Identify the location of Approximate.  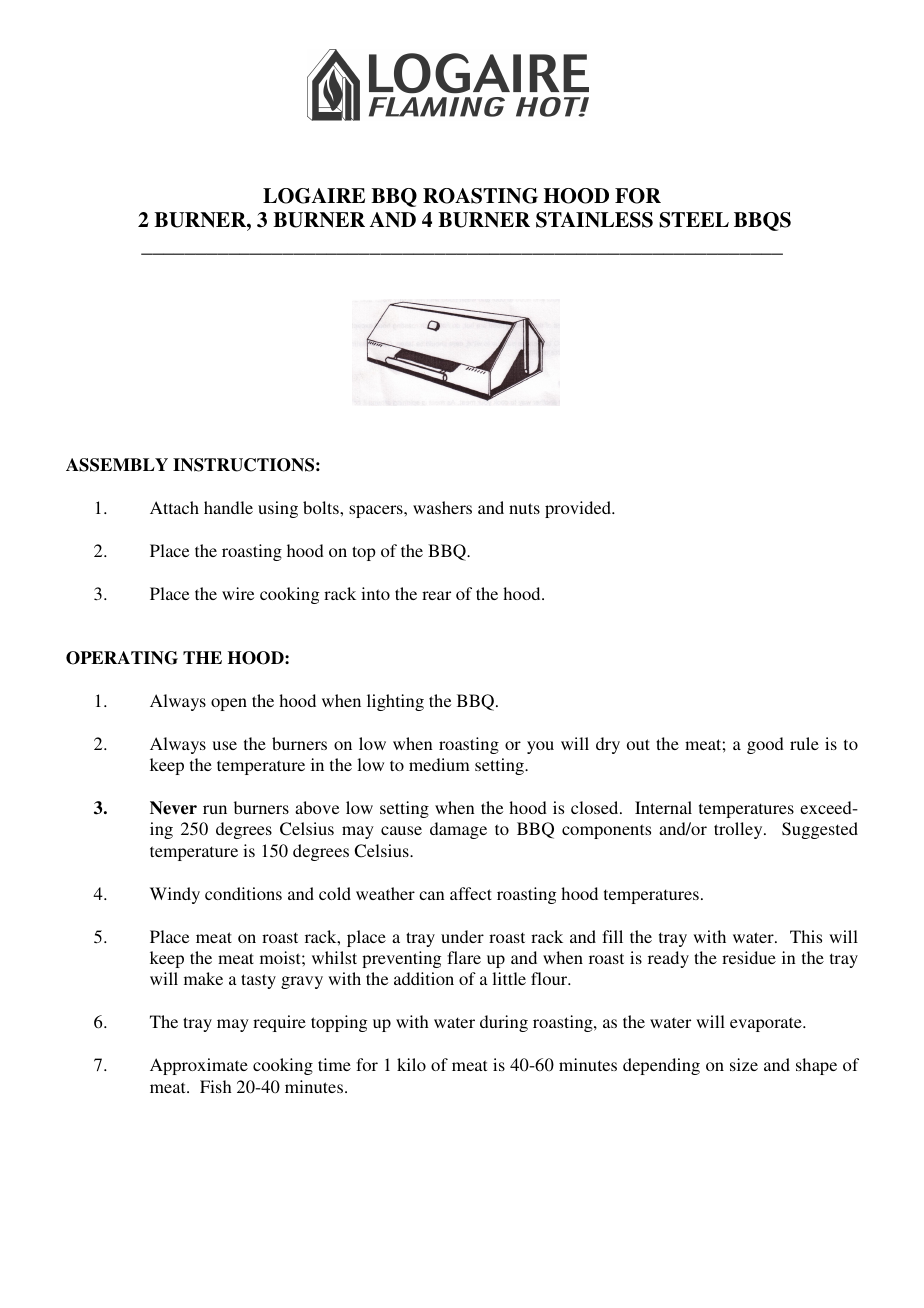
(199, 1066).
